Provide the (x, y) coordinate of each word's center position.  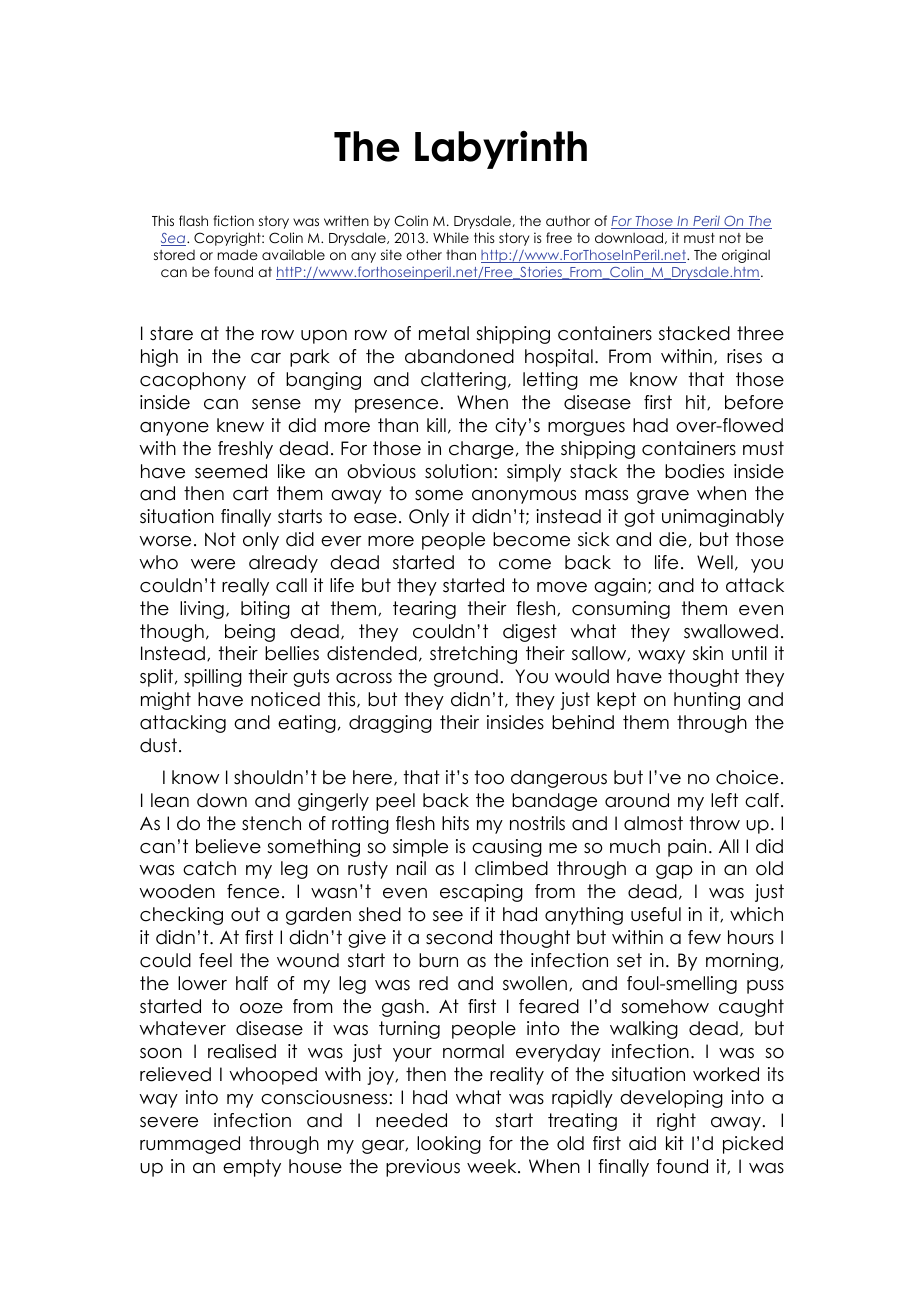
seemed (231, 471)
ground (466, 678)
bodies (694, 471)
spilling (213, 678)
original (746, 256)
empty (252, 1168)
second (459, 937)
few (704, 937)
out (245, 914)
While (451, 237)
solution (458, 471)
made (238, 254)
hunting (707, 701)
